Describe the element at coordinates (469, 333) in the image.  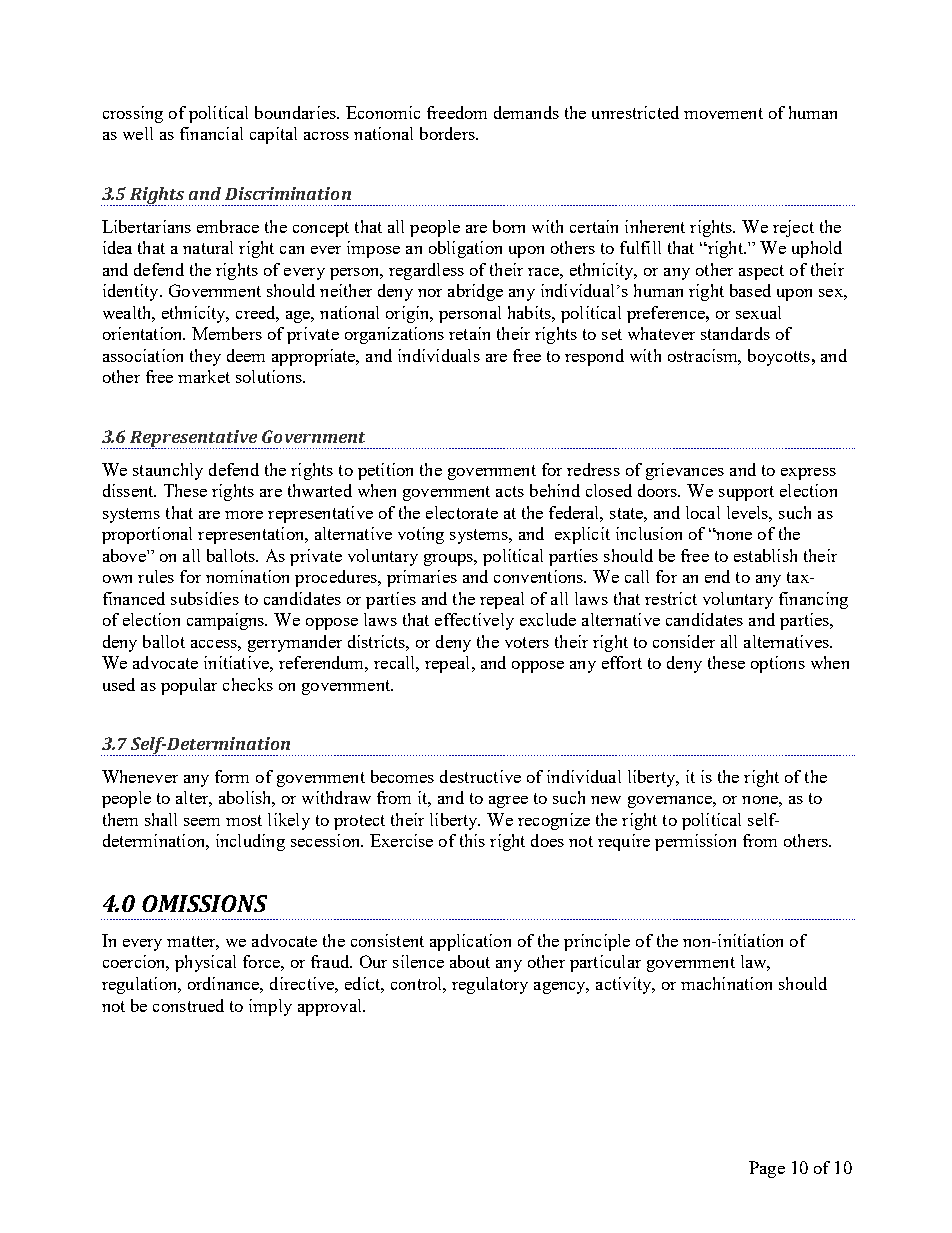
I see `retain` at that location.
